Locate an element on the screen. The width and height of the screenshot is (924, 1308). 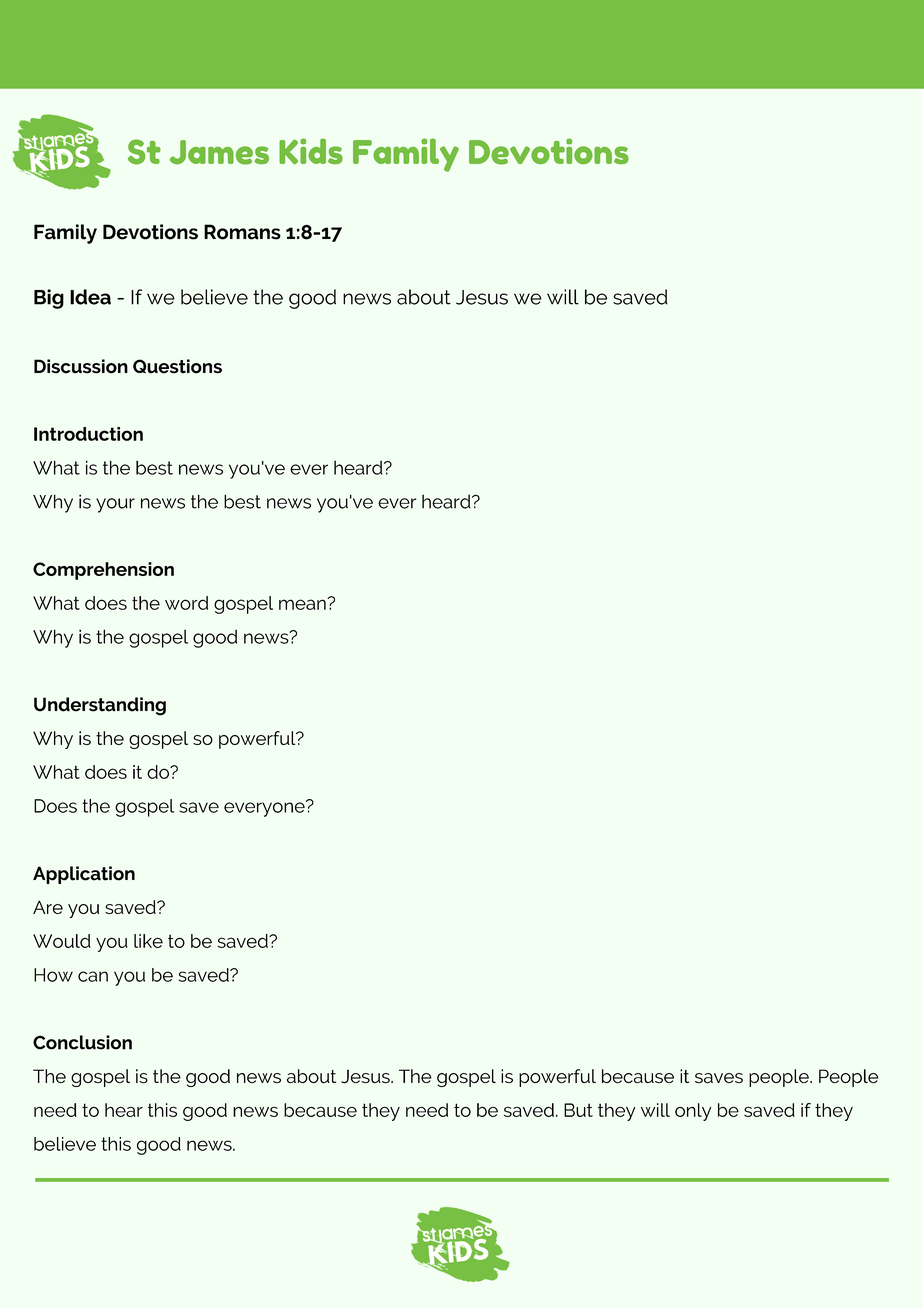
Kids is located at coordinates (311, 151).
